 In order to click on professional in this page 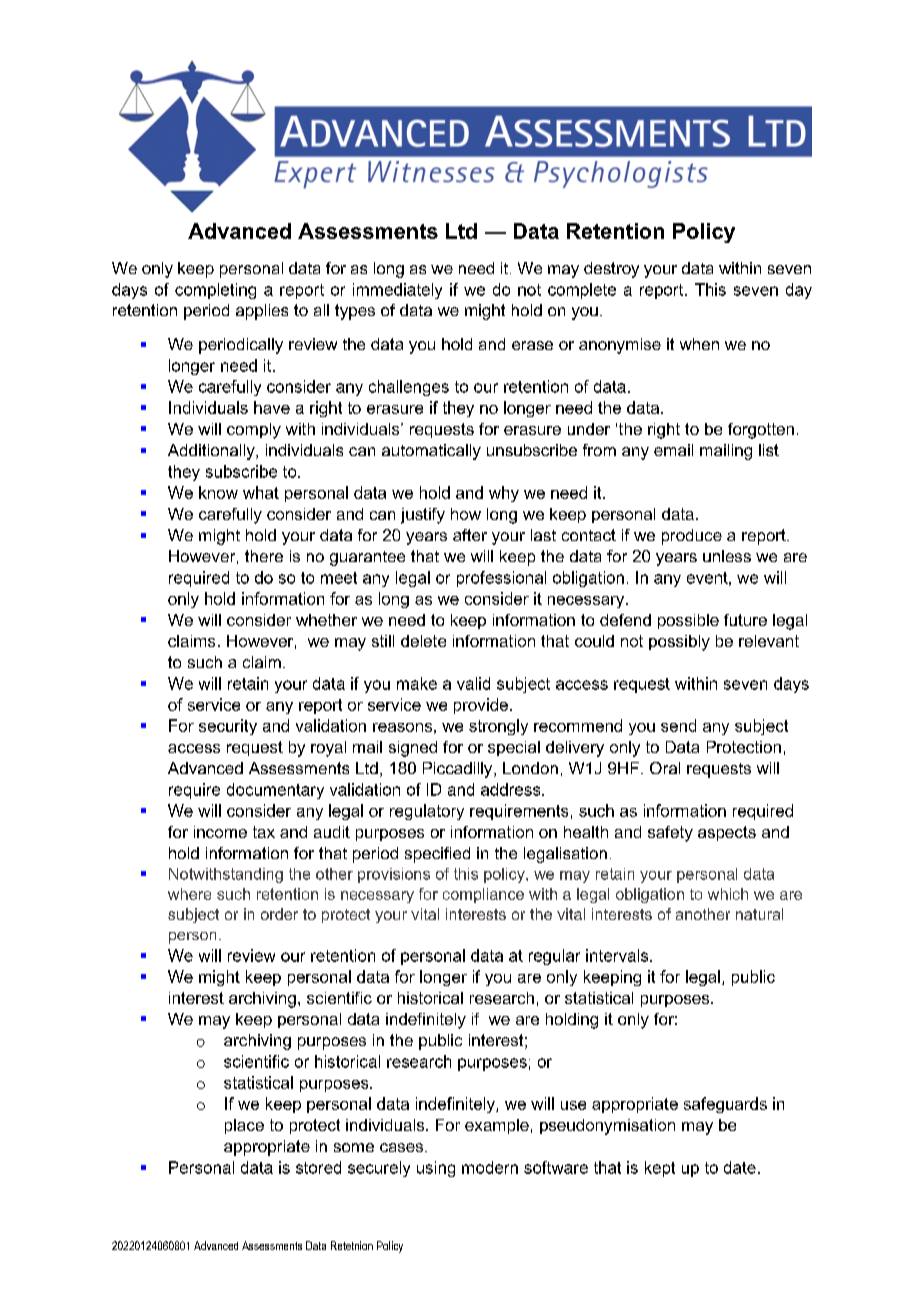, I will do `click(501, 579)`.
